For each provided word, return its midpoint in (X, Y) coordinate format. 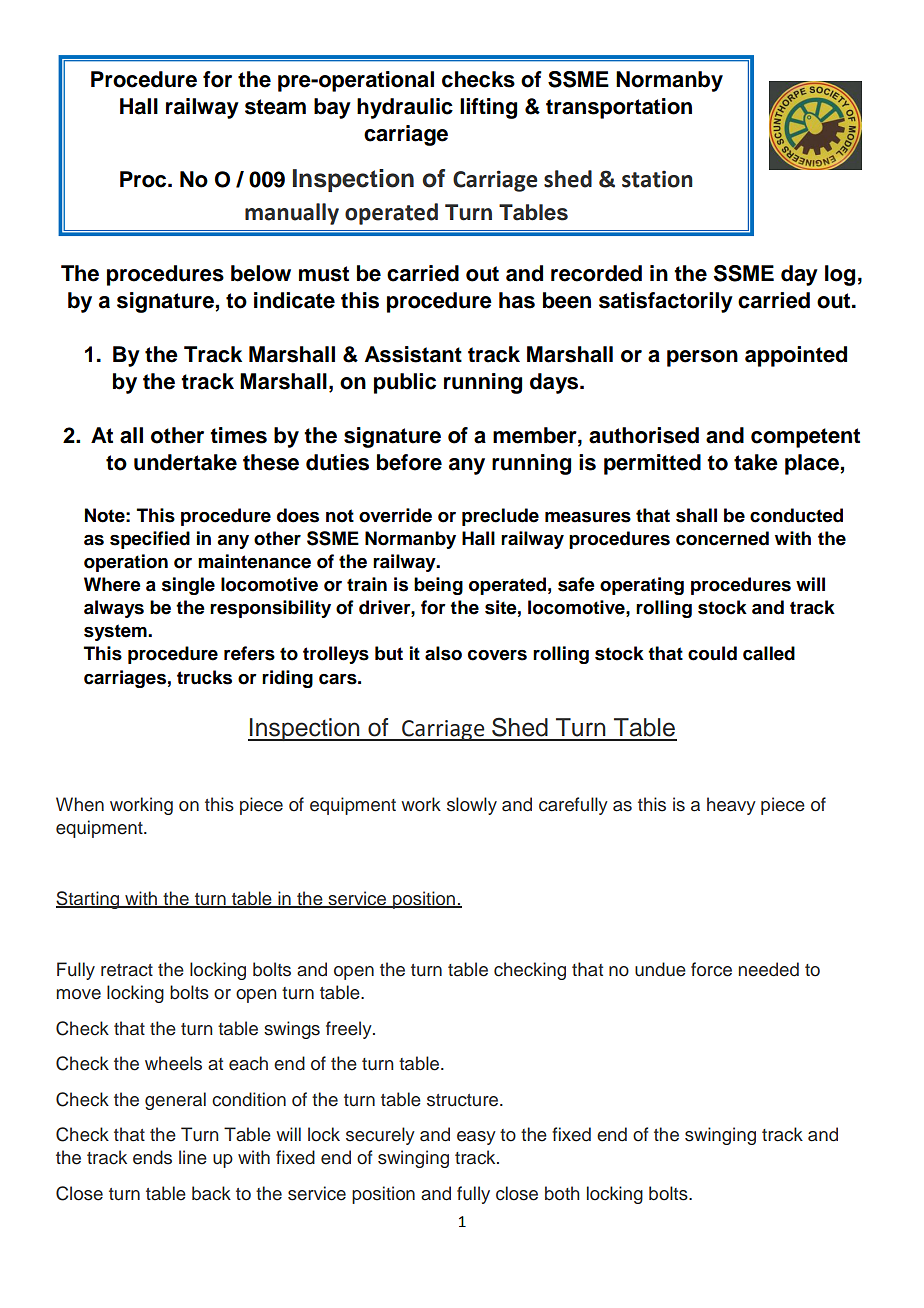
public (405, 383)
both (562, 1193)
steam (275, 107)
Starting (89, 900)
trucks (204, 677)
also (443, 653)
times (238, 435)
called (769, 653)
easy (476, 1138)
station (657, 179)
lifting (488, 108)
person (702, 358)
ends (152, 1157)
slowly (472, 806)
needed (769, 969)
